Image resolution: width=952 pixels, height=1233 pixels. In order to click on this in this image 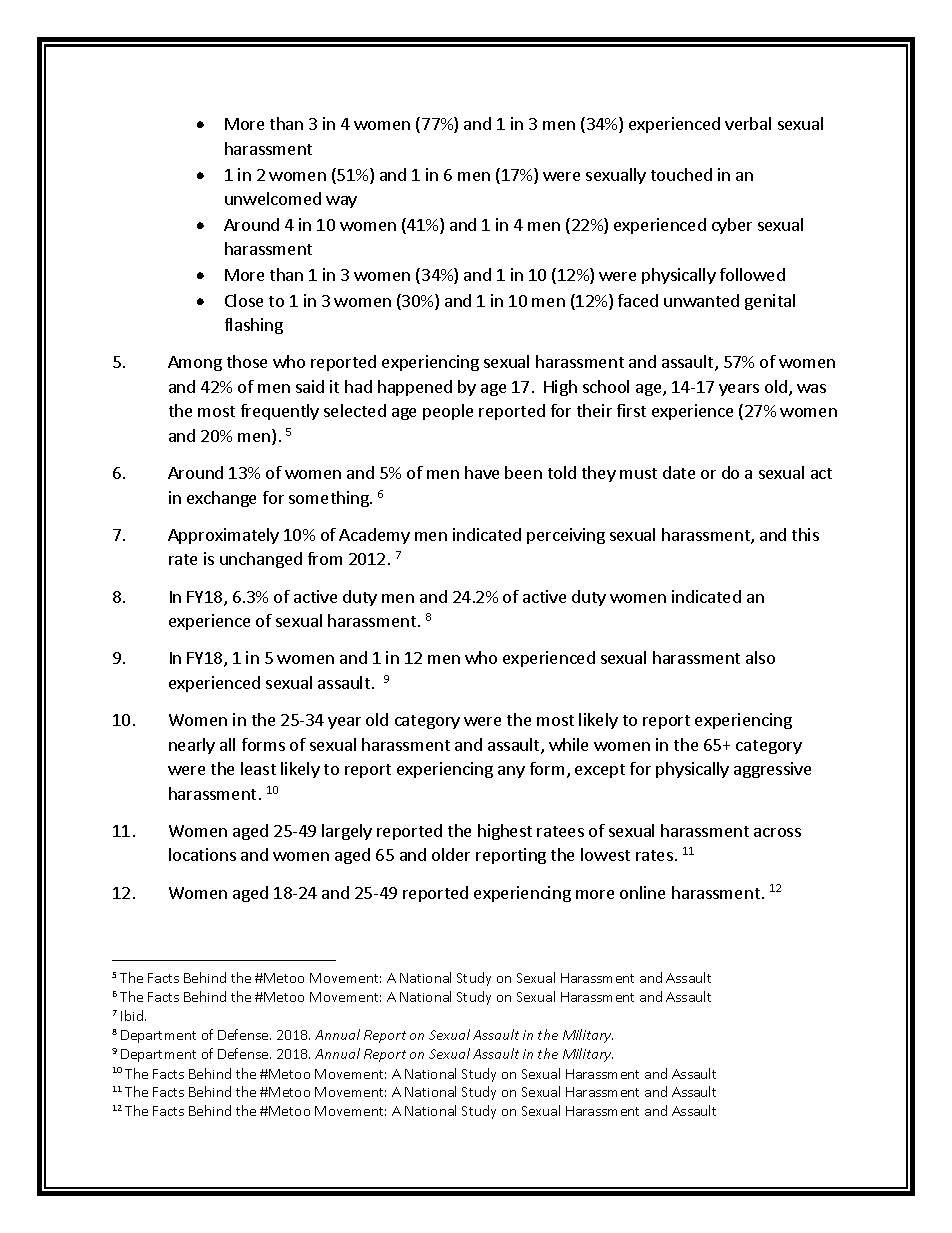, I will do `click(805, 534)`.
